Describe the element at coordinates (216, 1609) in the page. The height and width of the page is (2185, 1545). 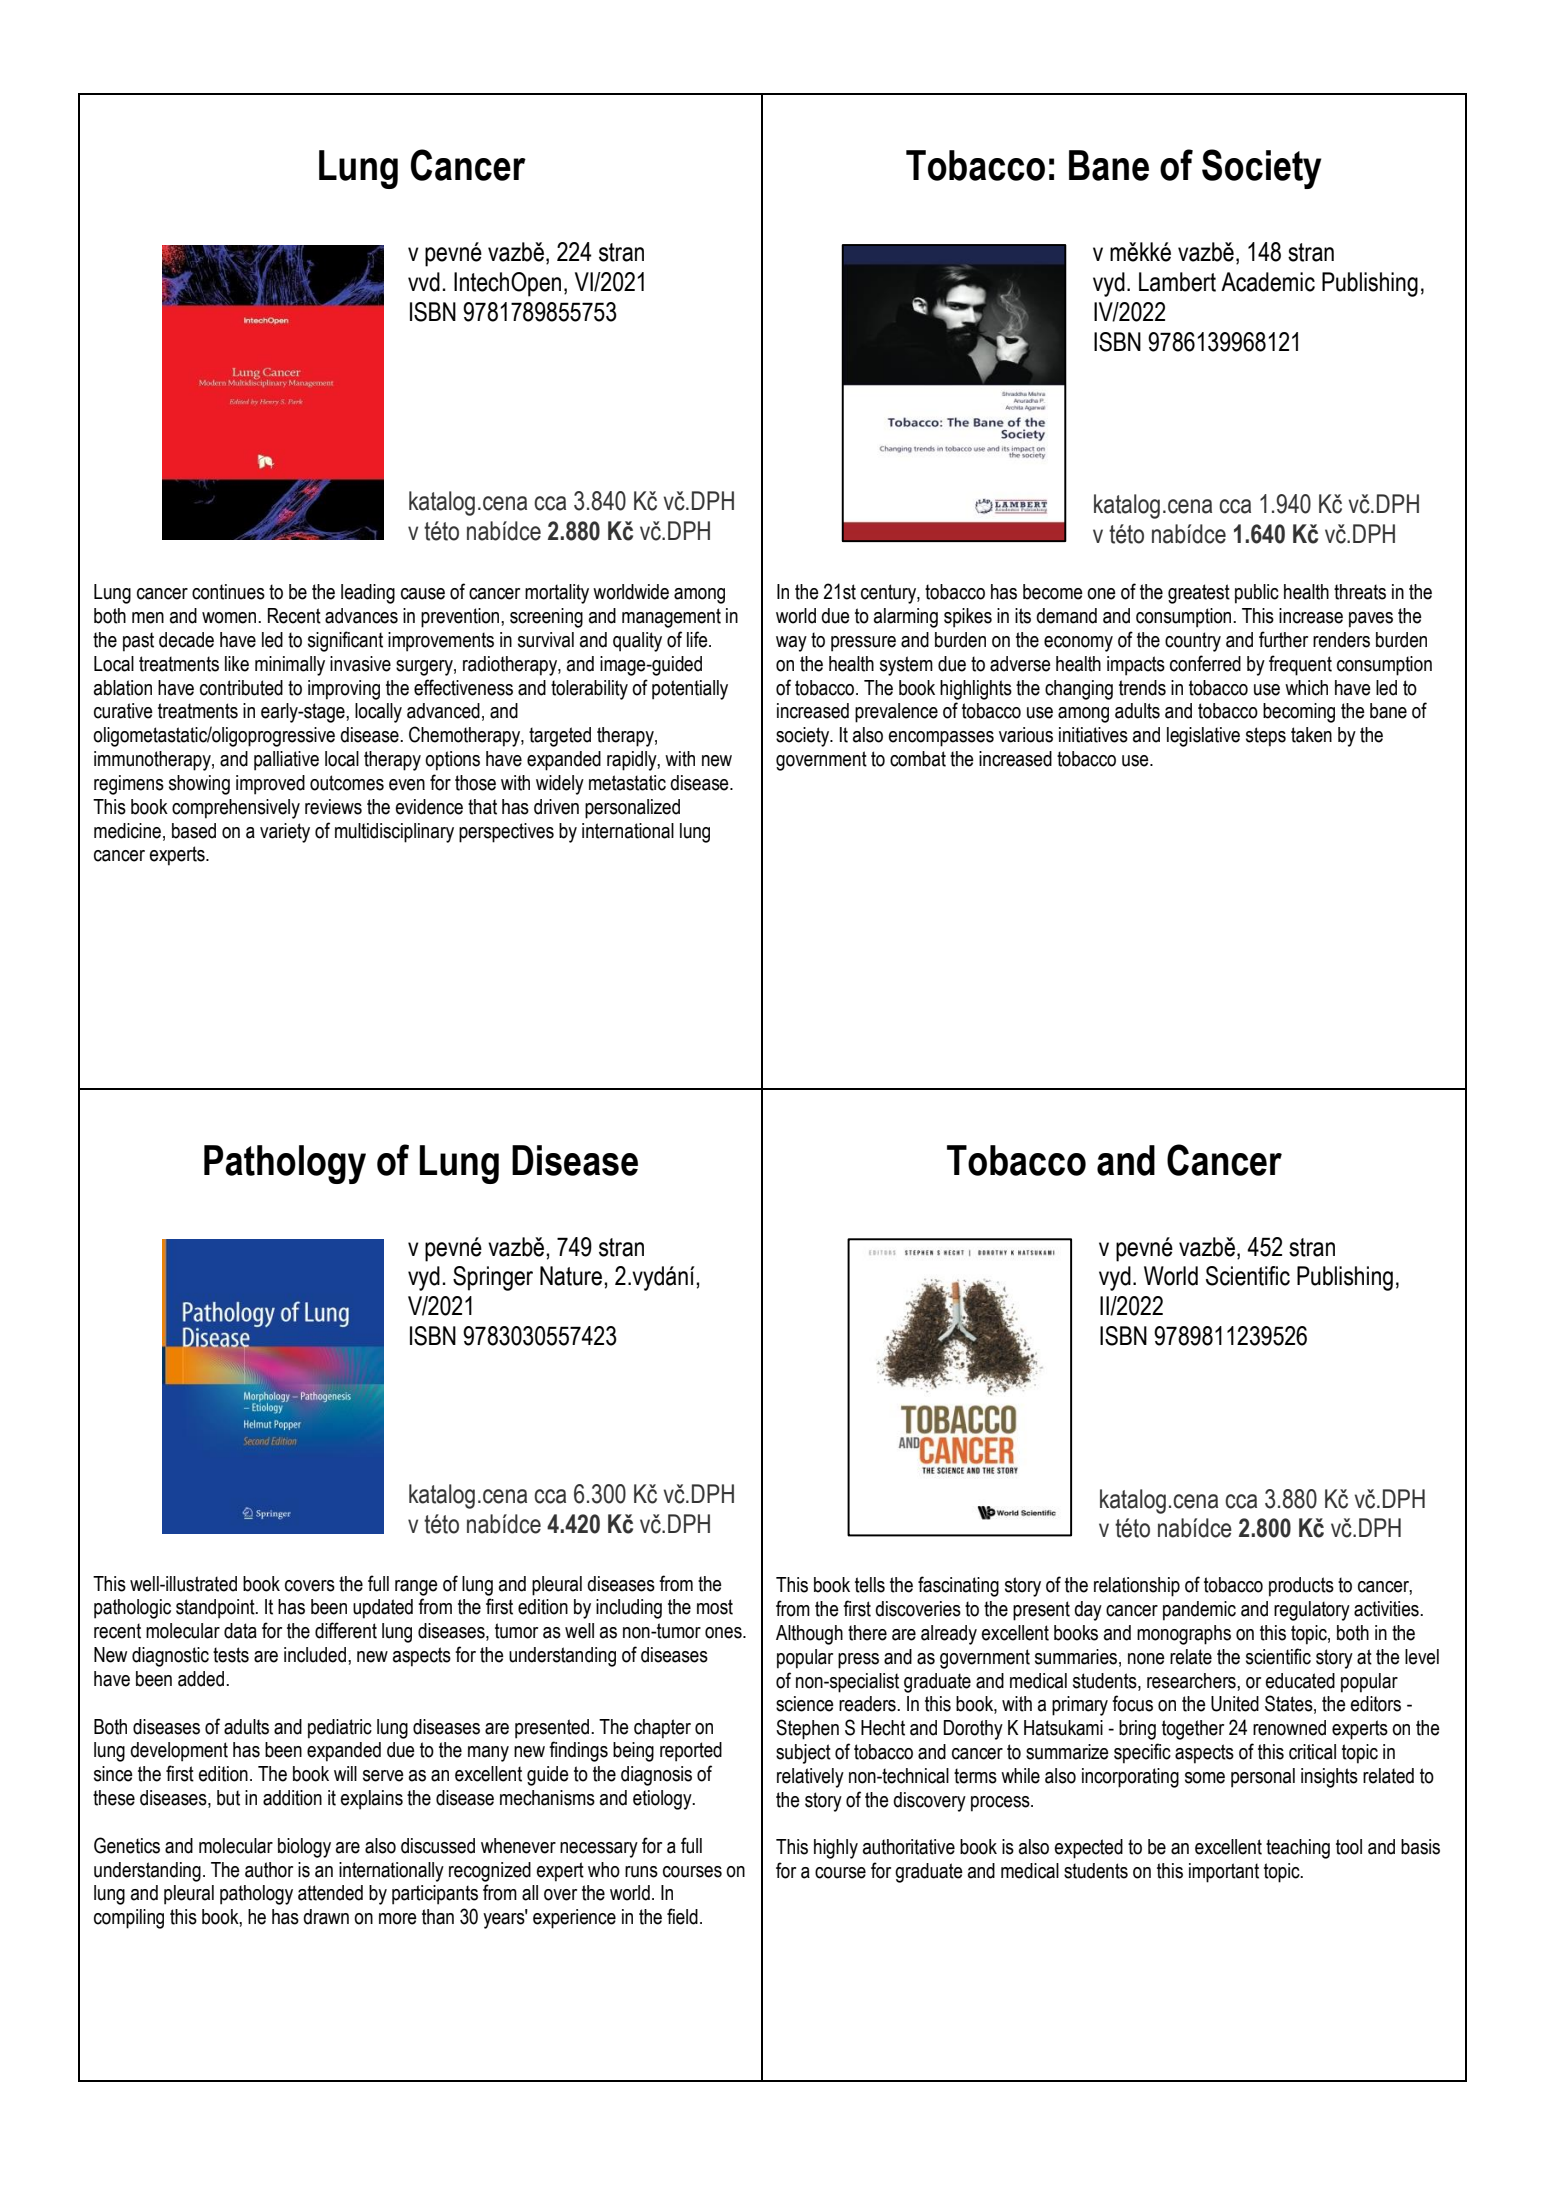
I see `standpoint` at that location.
